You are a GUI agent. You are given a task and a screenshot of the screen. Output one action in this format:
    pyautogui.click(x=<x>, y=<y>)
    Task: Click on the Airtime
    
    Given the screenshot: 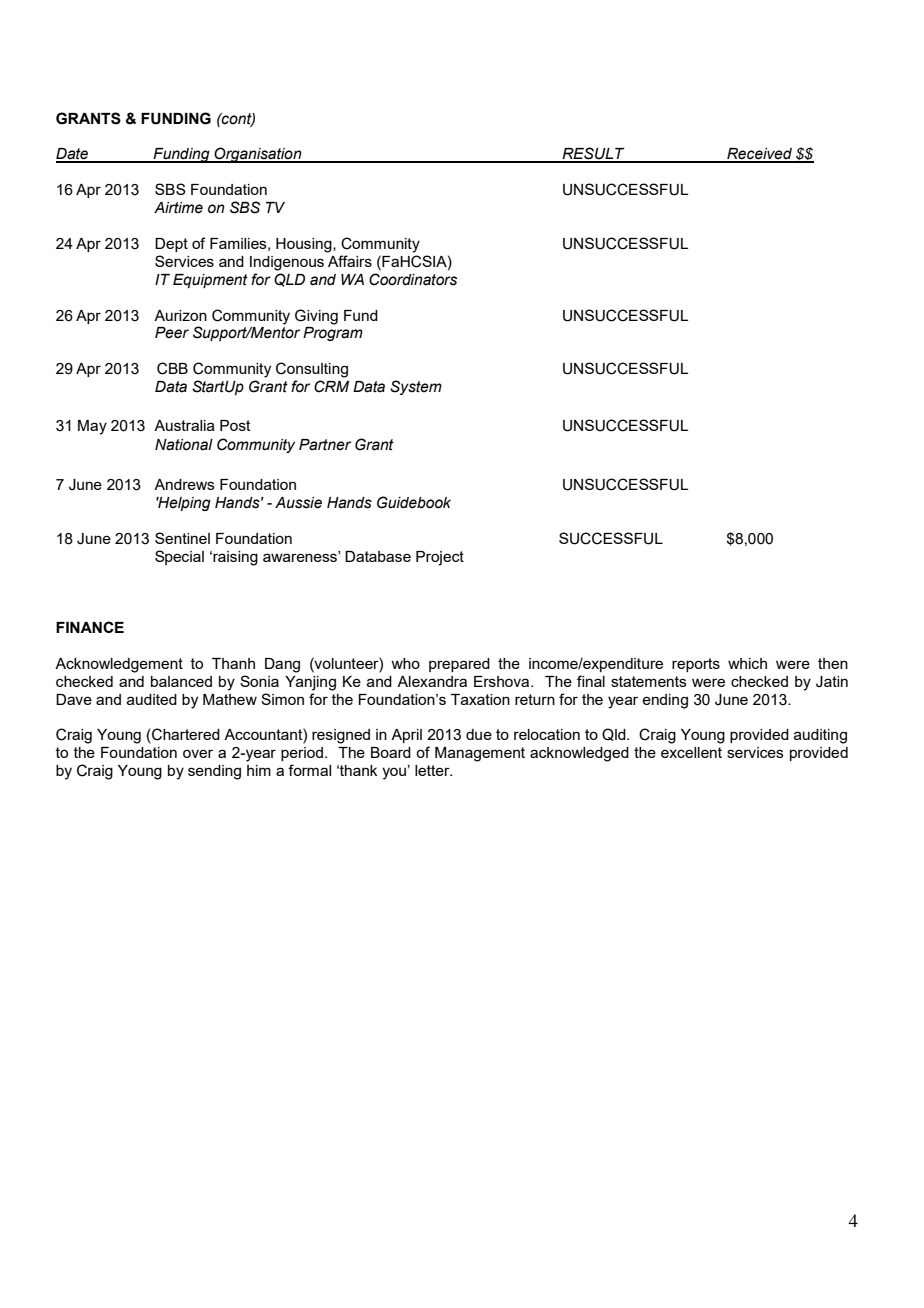 What is the action you would take?
    pyautogui.click(x=178, y=208)
